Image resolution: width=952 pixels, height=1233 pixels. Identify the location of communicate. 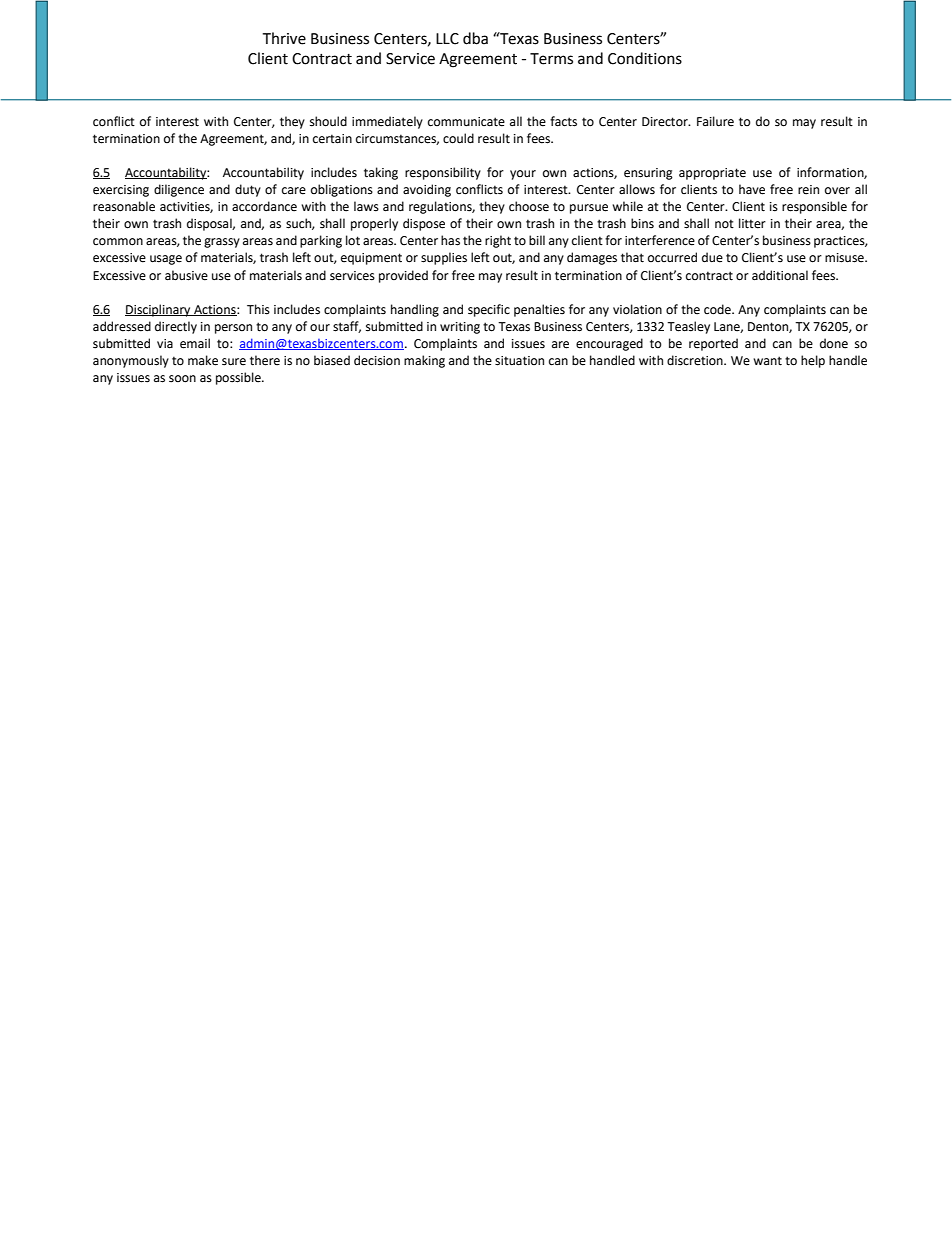
(466, 122).
